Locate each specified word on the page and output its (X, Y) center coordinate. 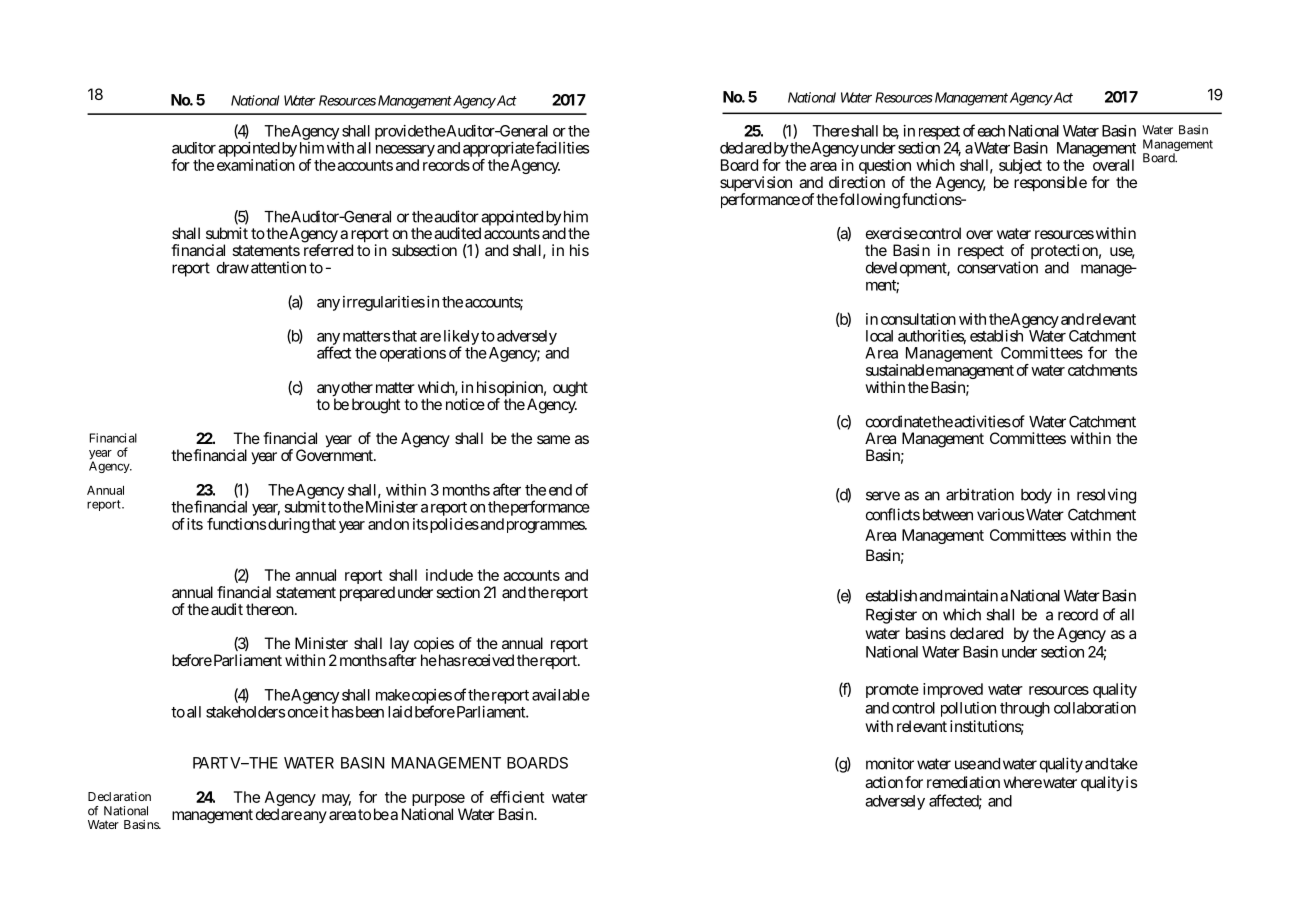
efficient (517, 797)
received (487, 660)
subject (1020, 166)
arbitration (980, 494)
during (289, 525)
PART (210, 763)
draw (233, 268)
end (560, 490)
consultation (918, 319)
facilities (562, 147)
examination (256, 165)
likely (461, 338)
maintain (971, 595)
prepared (367, 594)
